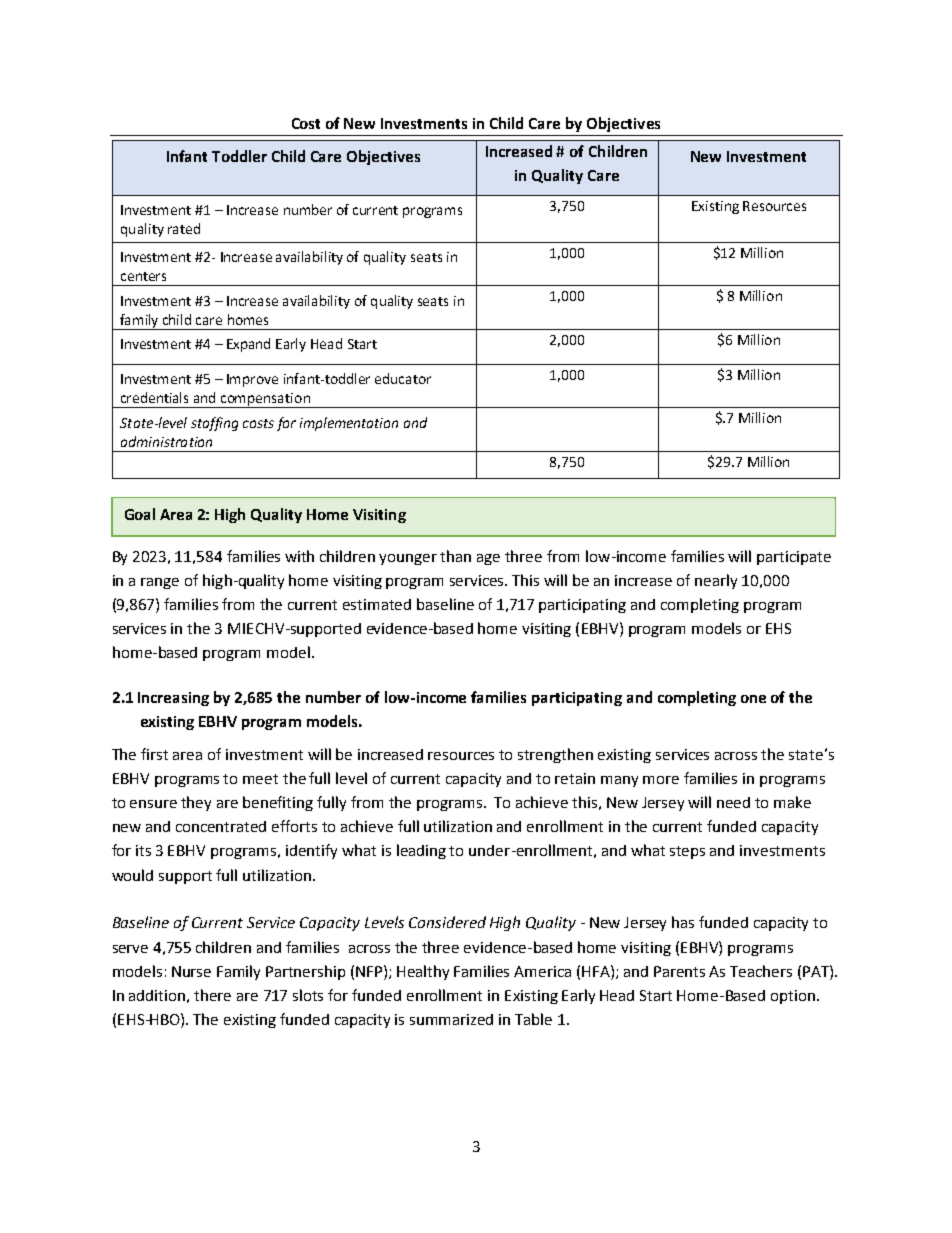 This screenshot has width=952, height=1233. What do you see at coordinates (555, 755) in the screenshot?
I see `strengthen` at bounding box center [555, 755].
